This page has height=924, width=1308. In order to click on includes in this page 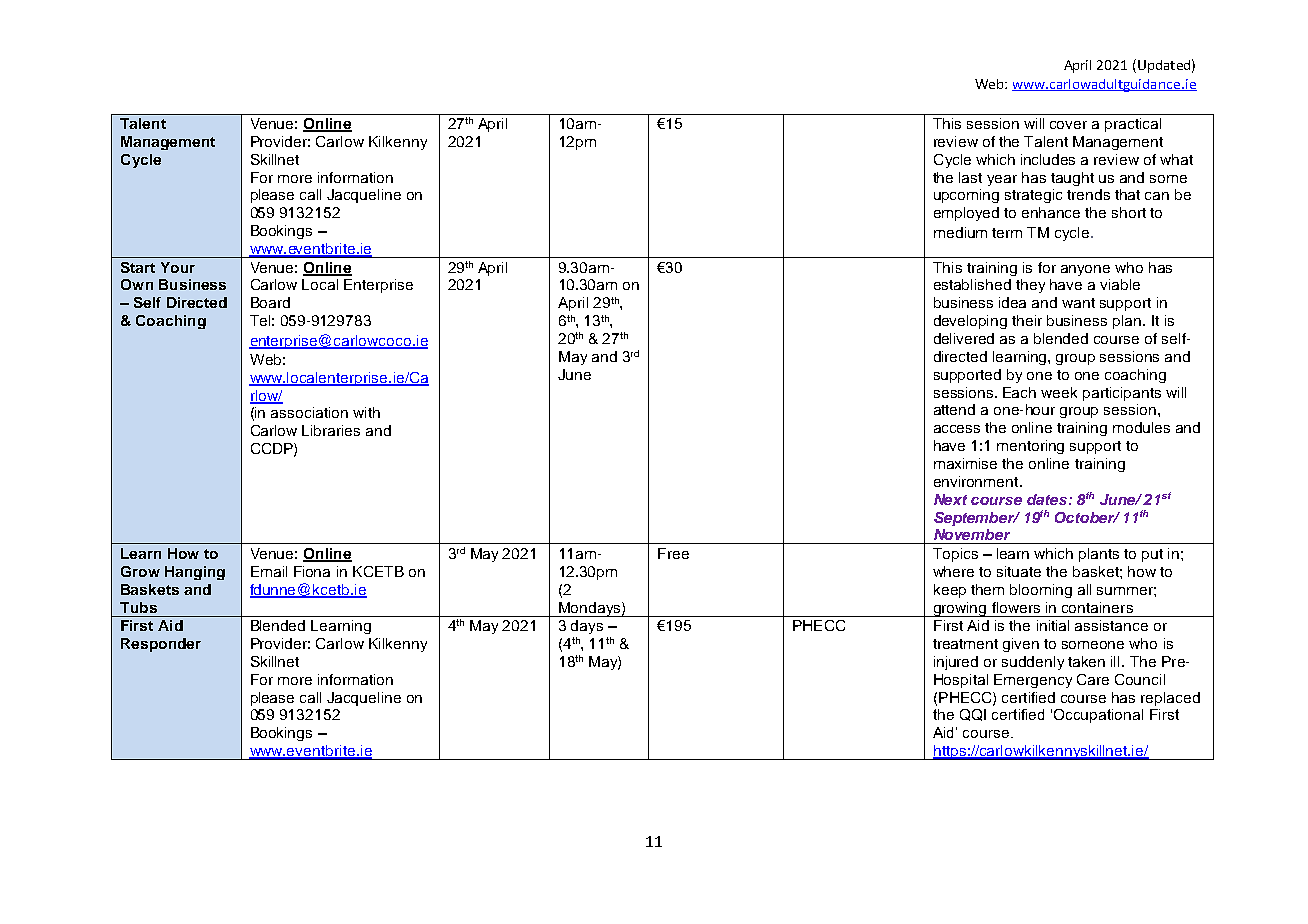, I will do `click(1048, 159)`.
